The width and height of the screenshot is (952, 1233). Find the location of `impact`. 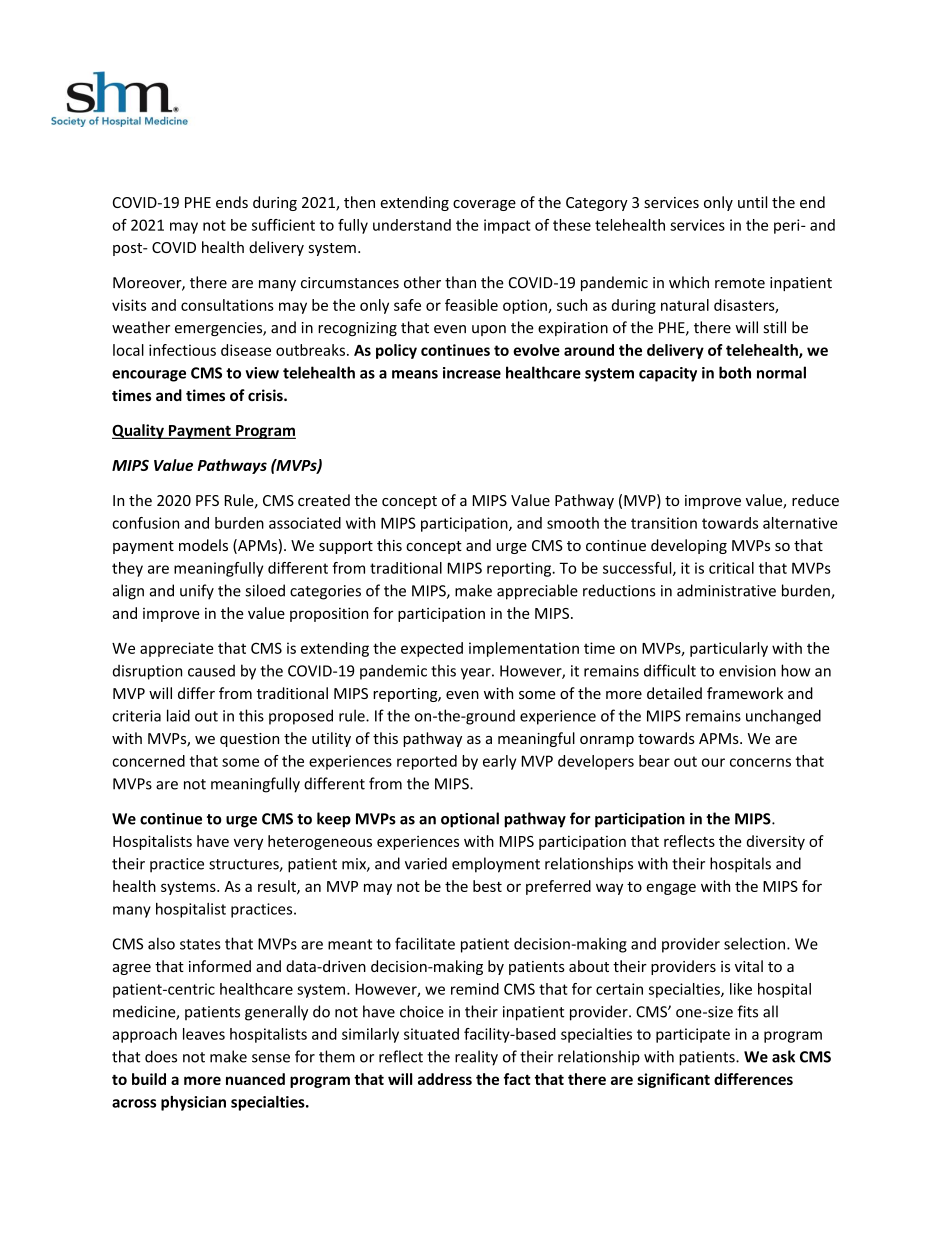

impact is located at coordinates (507, 226).
